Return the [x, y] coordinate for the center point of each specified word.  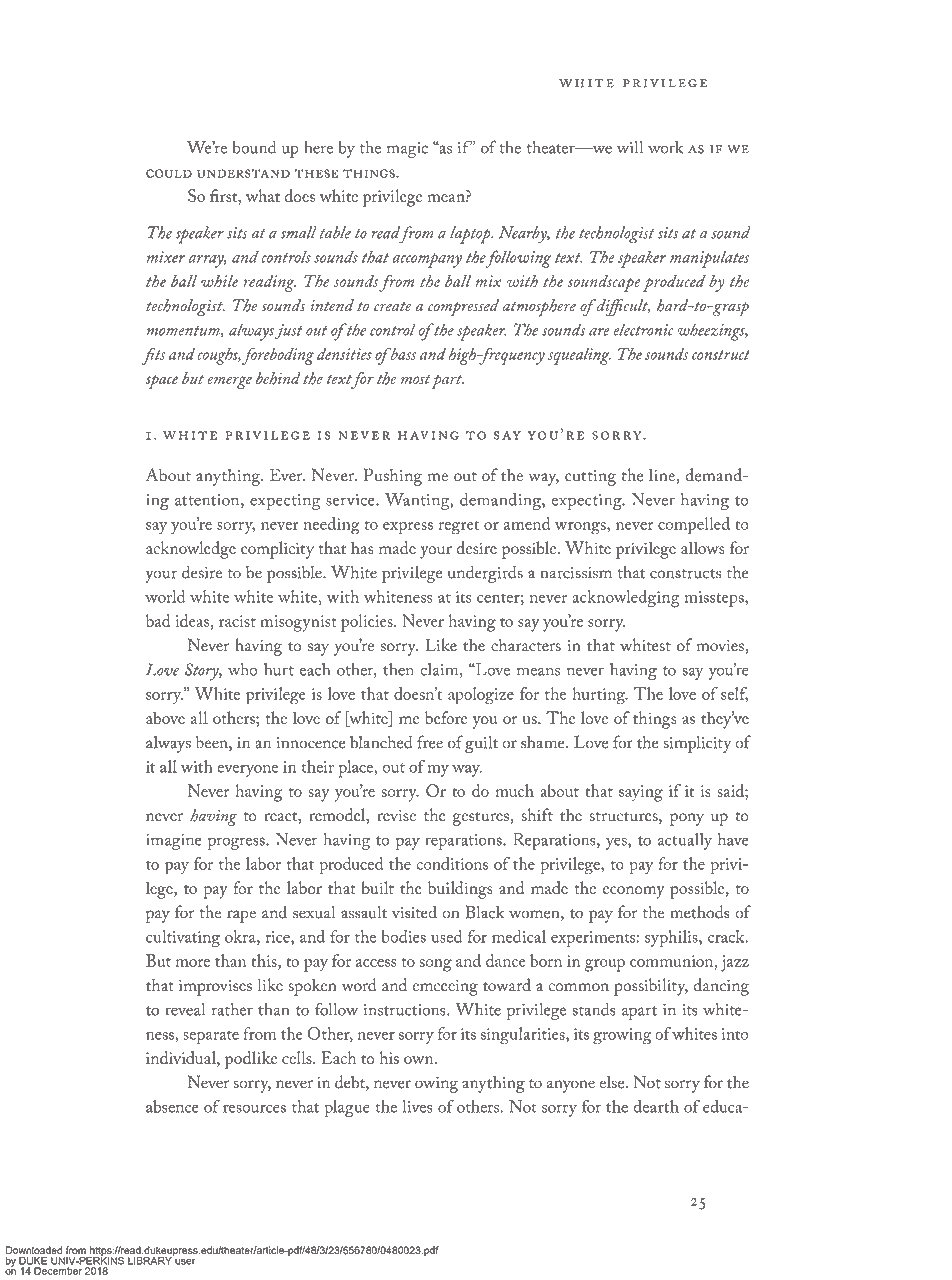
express [408, 528]
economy [634, 892]
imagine [174, 842]
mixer [165, 257]
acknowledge [191, 550]
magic [407, 150]
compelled [694, 526]
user [185, 1262]
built [377, 887]
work [665, 147]
